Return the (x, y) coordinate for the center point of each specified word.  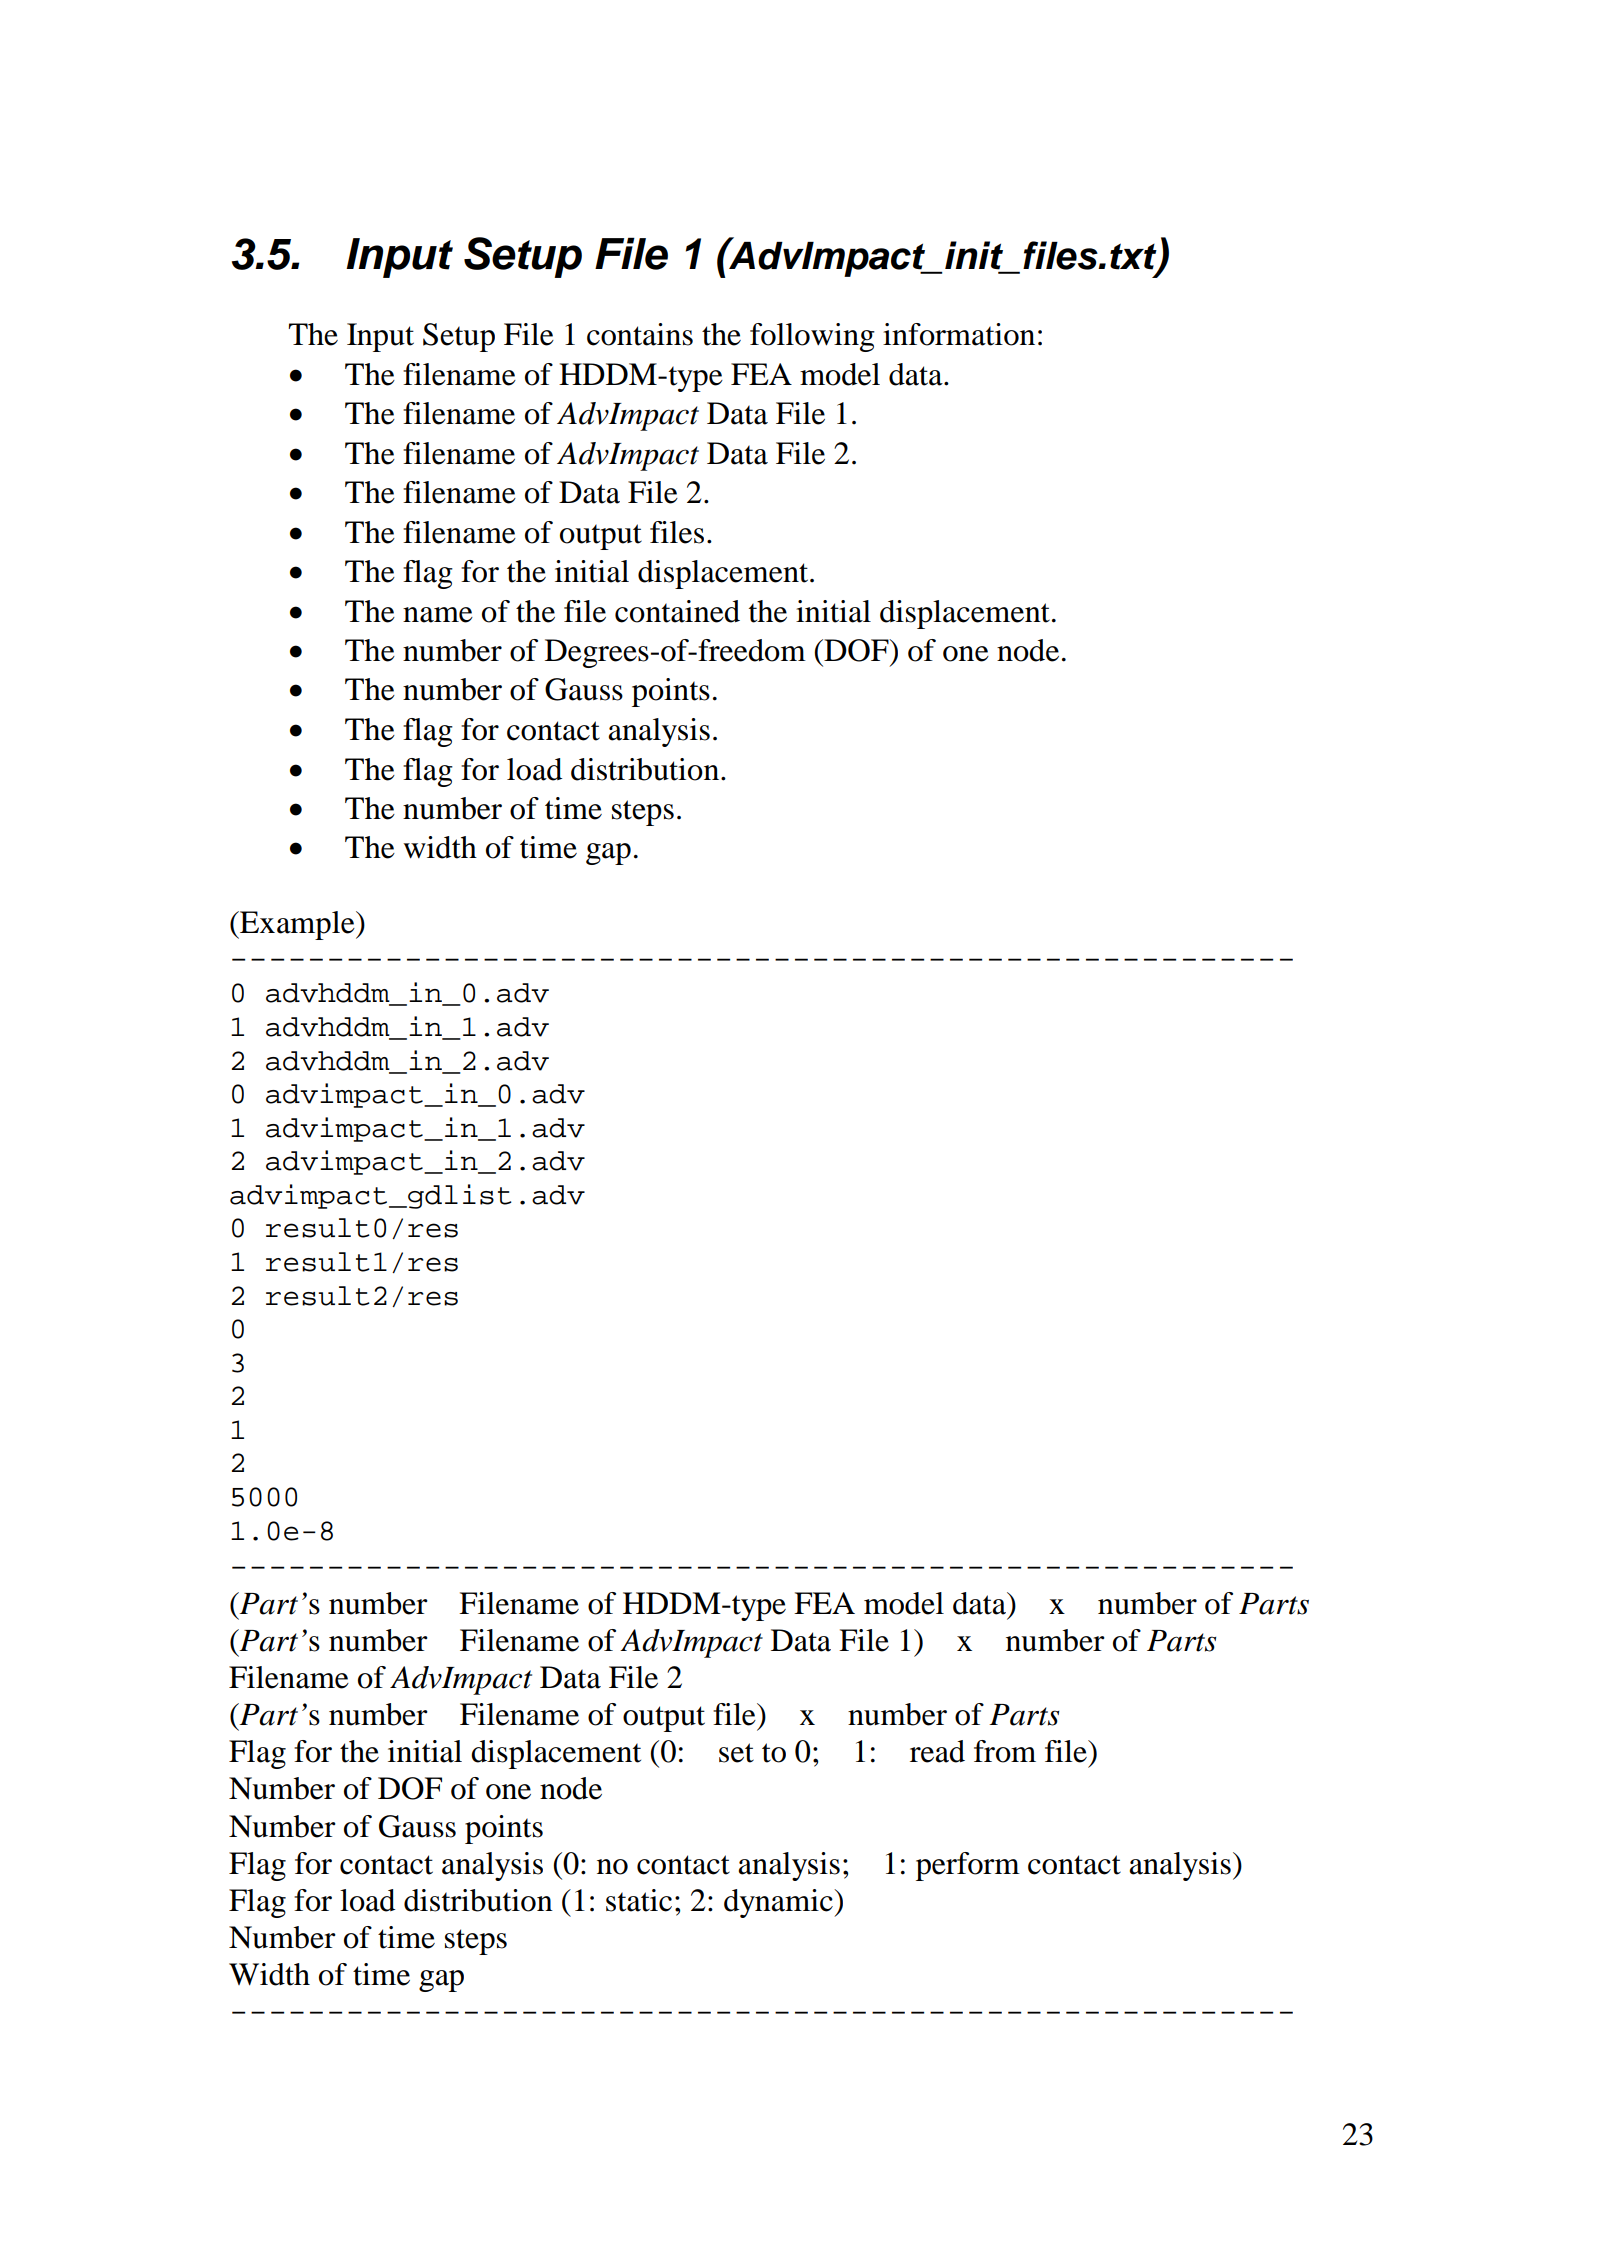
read (937, 1751)
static (639, 1900)
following (812, 337)
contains (640, 334)
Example (297, 925)
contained (677, 611)
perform (968, 1866)
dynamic (779, 1903)
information (959, 334)
